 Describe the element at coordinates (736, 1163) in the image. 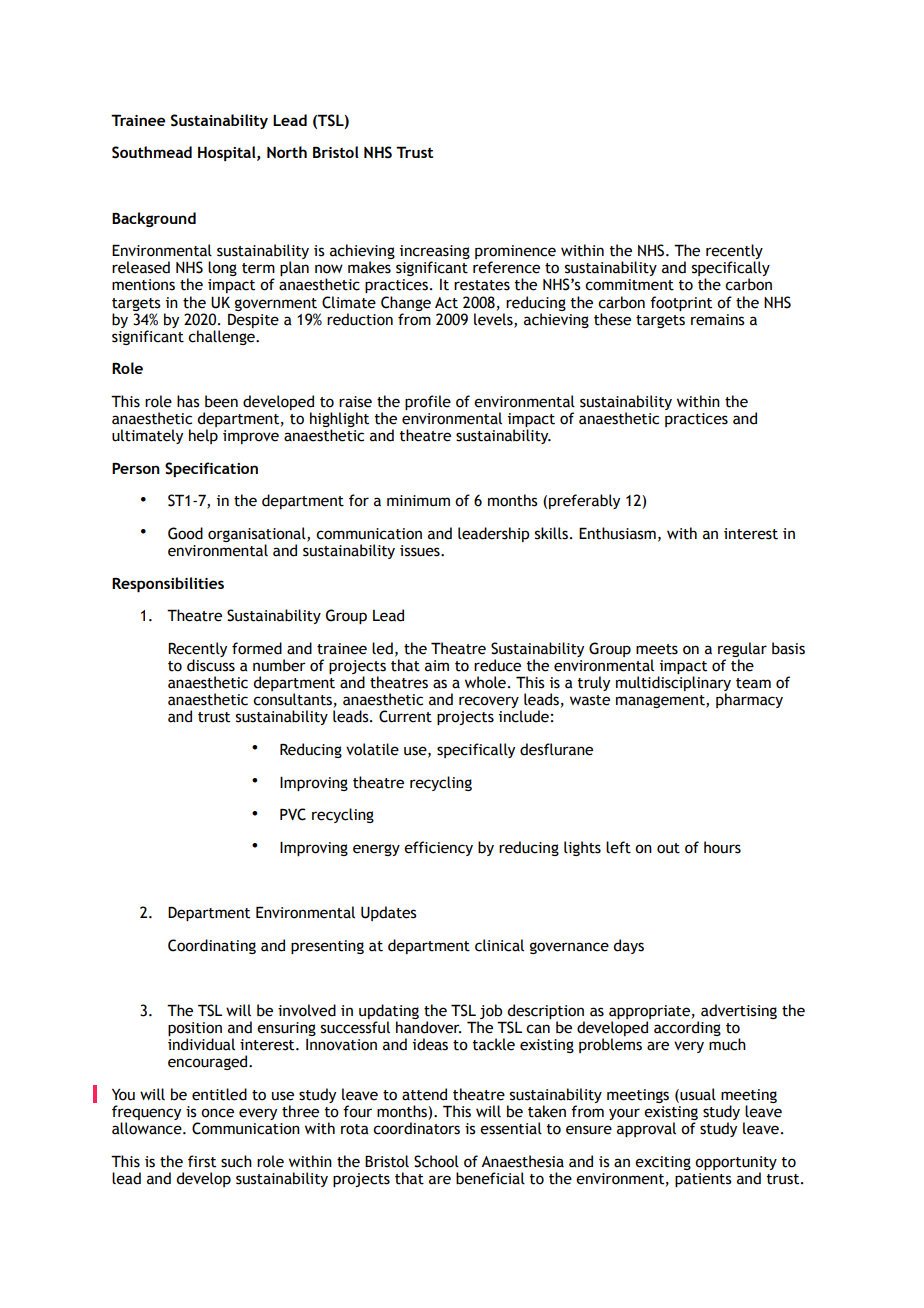

I see `opportunity` at that location.
